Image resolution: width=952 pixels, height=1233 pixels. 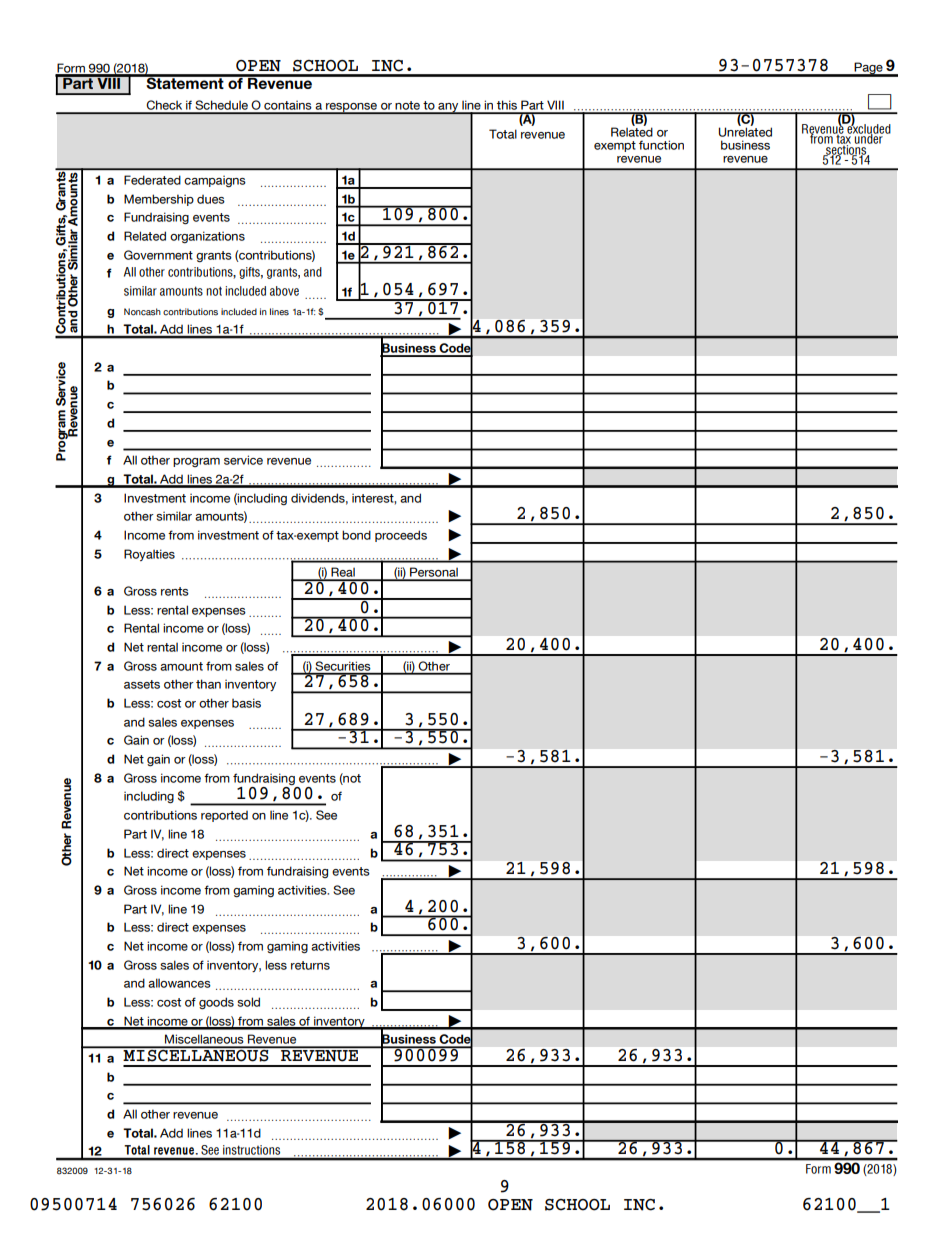 I want to click on goods, so click(x=216, y=1003).
